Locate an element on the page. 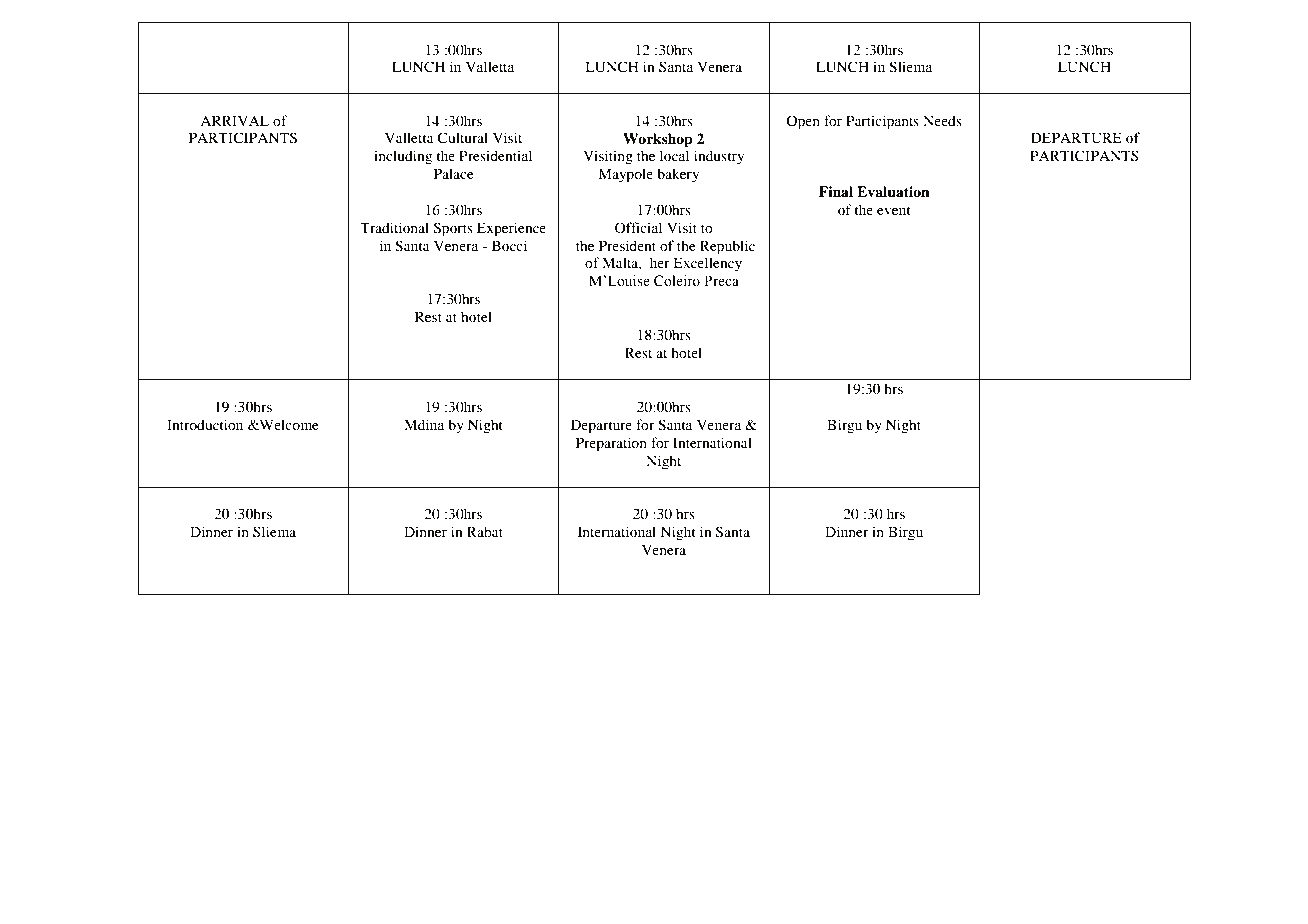 This page has height=924, width=1308. Introduction is located at coordinates (205, 424).
